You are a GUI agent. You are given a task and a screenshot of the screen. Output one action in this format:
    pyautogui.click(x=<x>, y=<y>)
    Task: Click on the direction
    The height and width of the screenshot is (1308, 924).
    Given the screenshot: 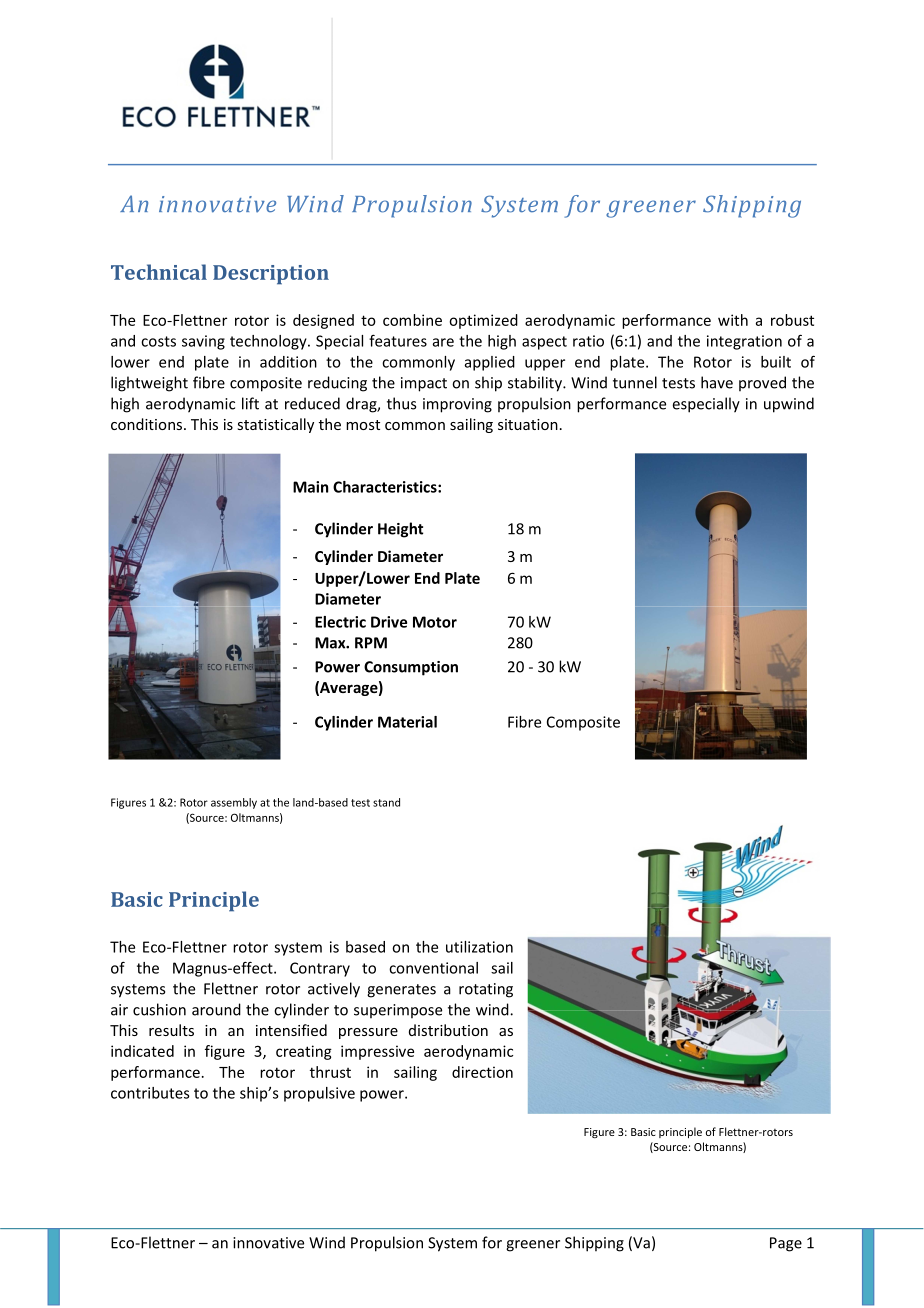 What is the action you would take?
    pyautogui.click(x=482, y=1072)
